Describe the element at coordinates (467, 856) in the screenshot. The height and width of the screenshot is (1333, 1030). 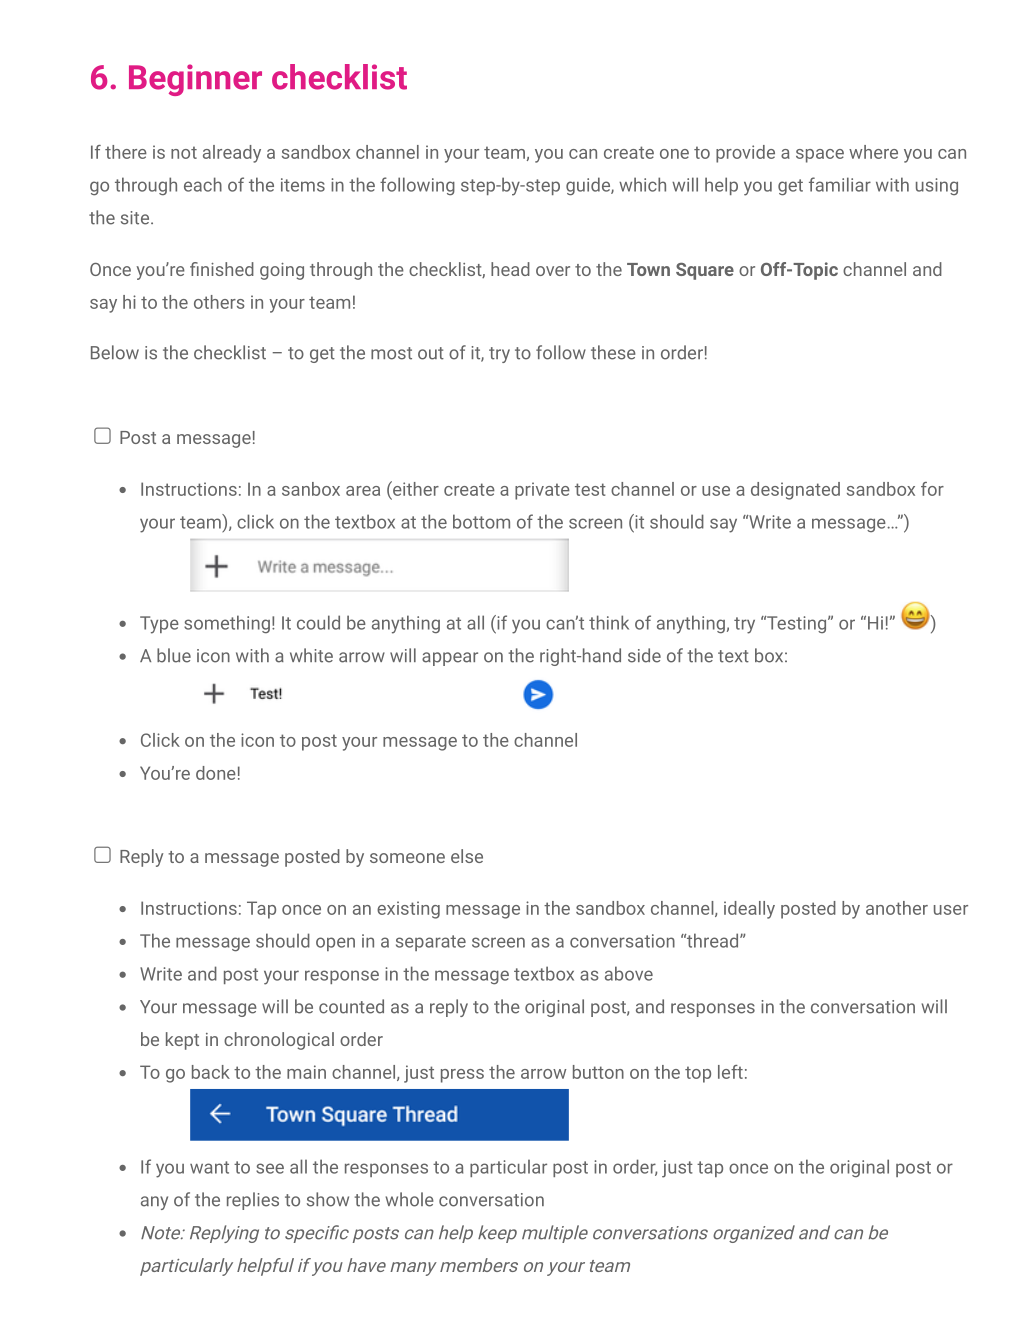
I see `else` at that location.
